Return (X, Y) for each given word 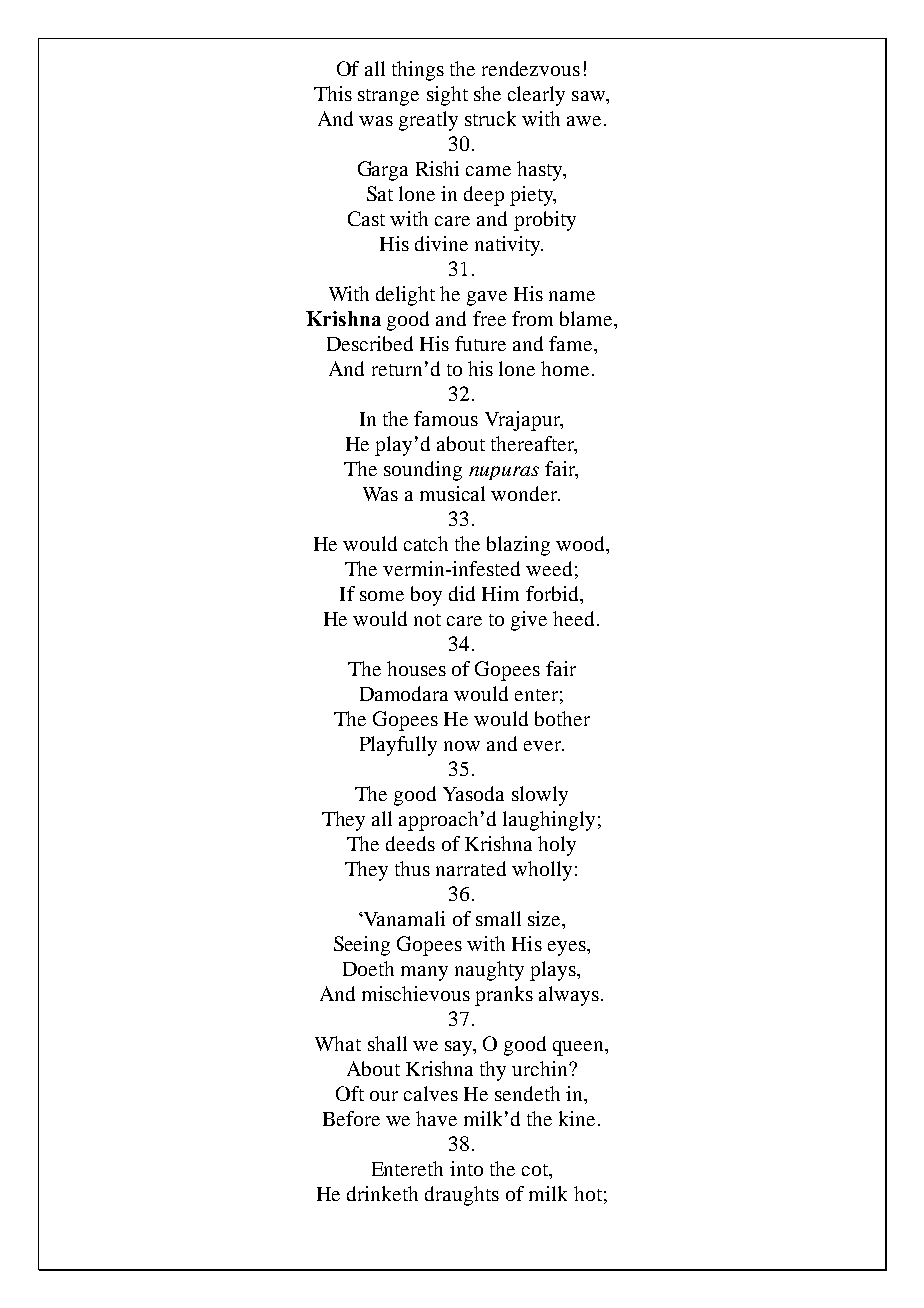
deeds (410, 843)
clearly (536, 96)
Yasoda (473, 793)
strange (388, 97)
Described (370, 343)
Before (351, 1118)
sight (447, 96)
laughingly (549, 821)
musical (452, 493)
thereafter (533, 445)
